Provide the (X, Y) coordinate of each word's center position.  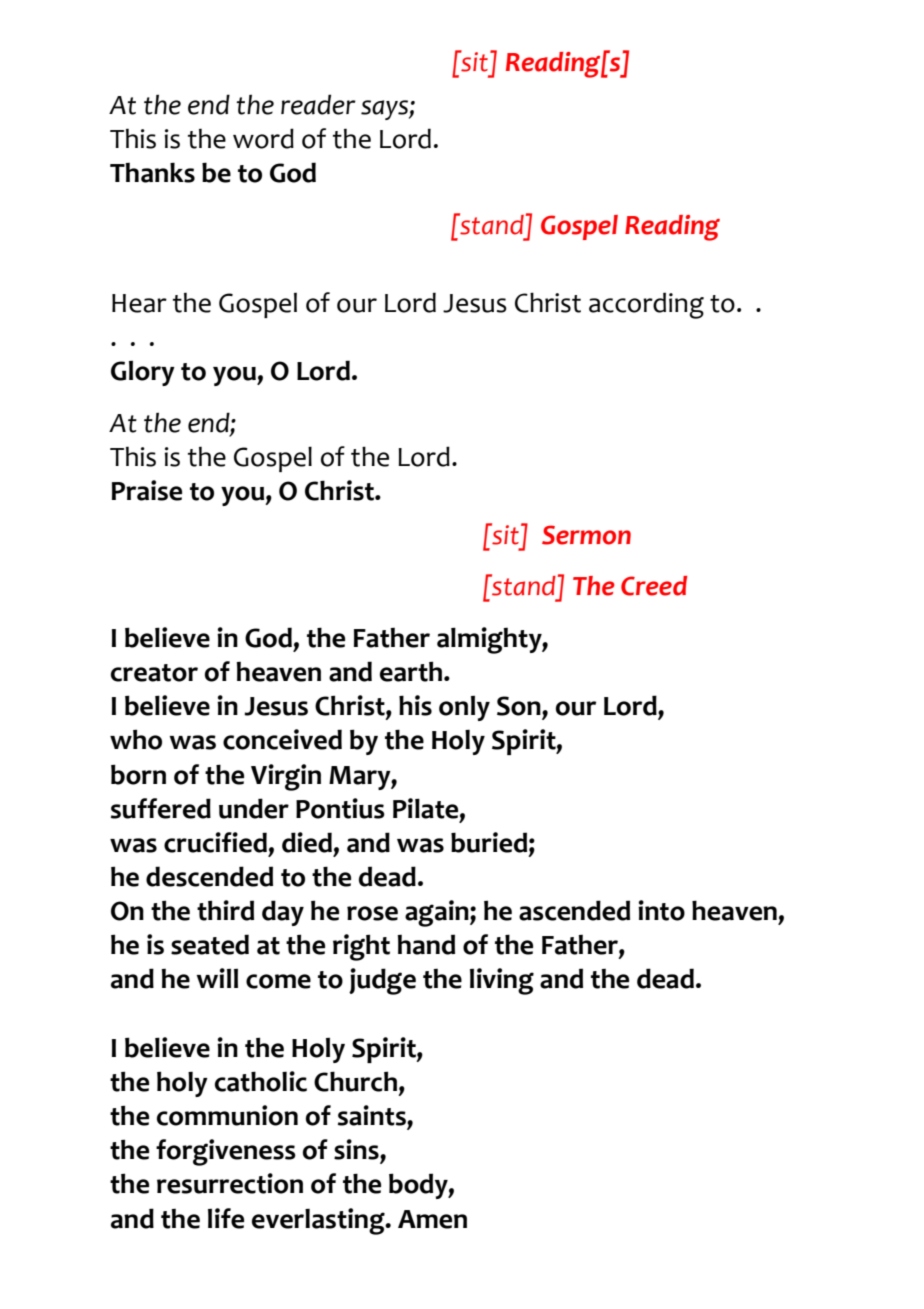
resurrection (230, 1183)
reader (318, 104)
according (646, 305)
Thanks (152, 172)
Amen (432, 1219)
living (502, 981)
